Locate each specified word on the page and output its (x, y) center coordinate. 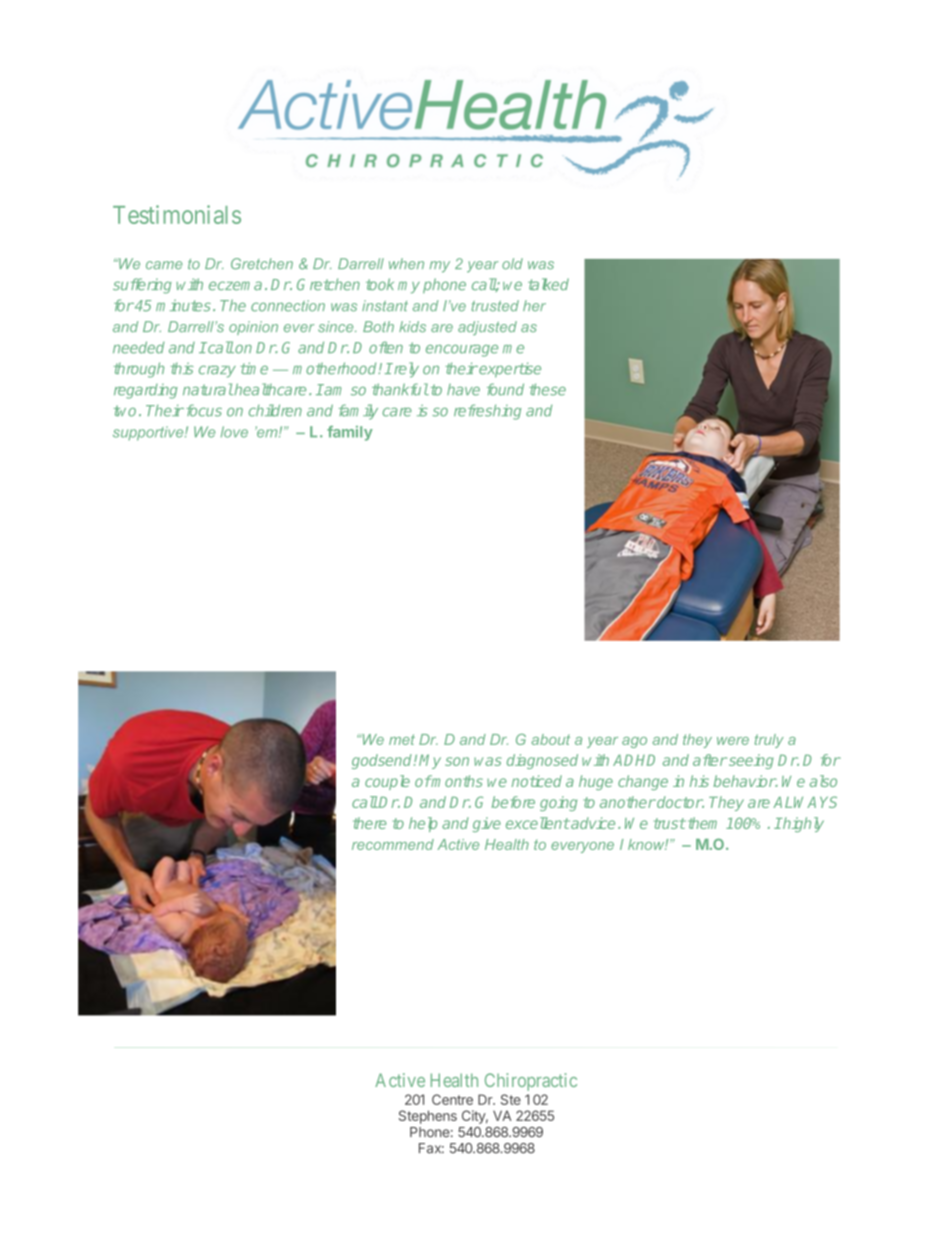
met (402, 739)
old (512, 264)
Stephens (428, 1117)
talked (548, 284)
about (551, 739)
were (733, 741)
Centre (452, 1099)
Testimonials (177, 214)
